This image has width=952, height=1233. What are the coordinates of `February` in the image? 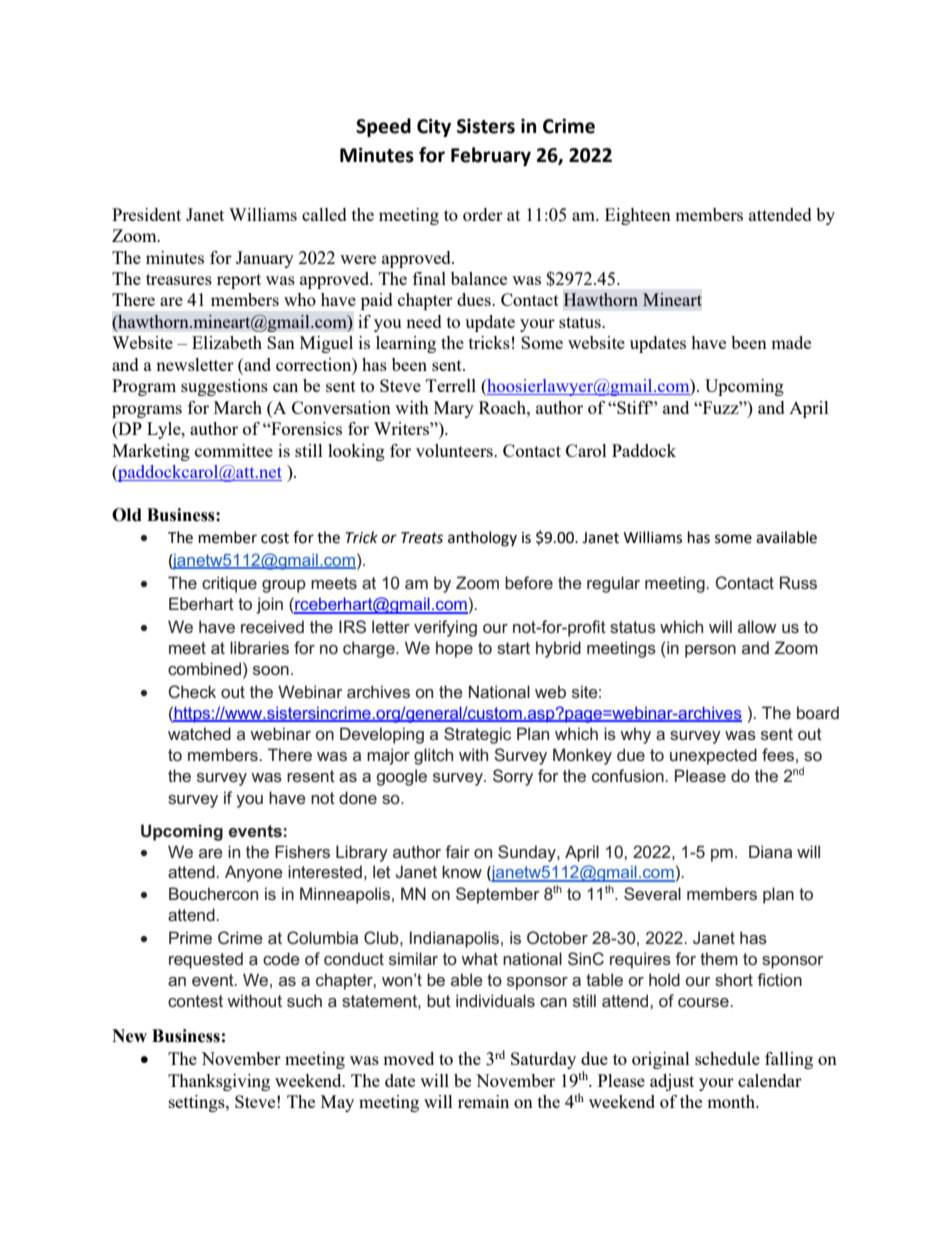 It's located at (491, 156).
